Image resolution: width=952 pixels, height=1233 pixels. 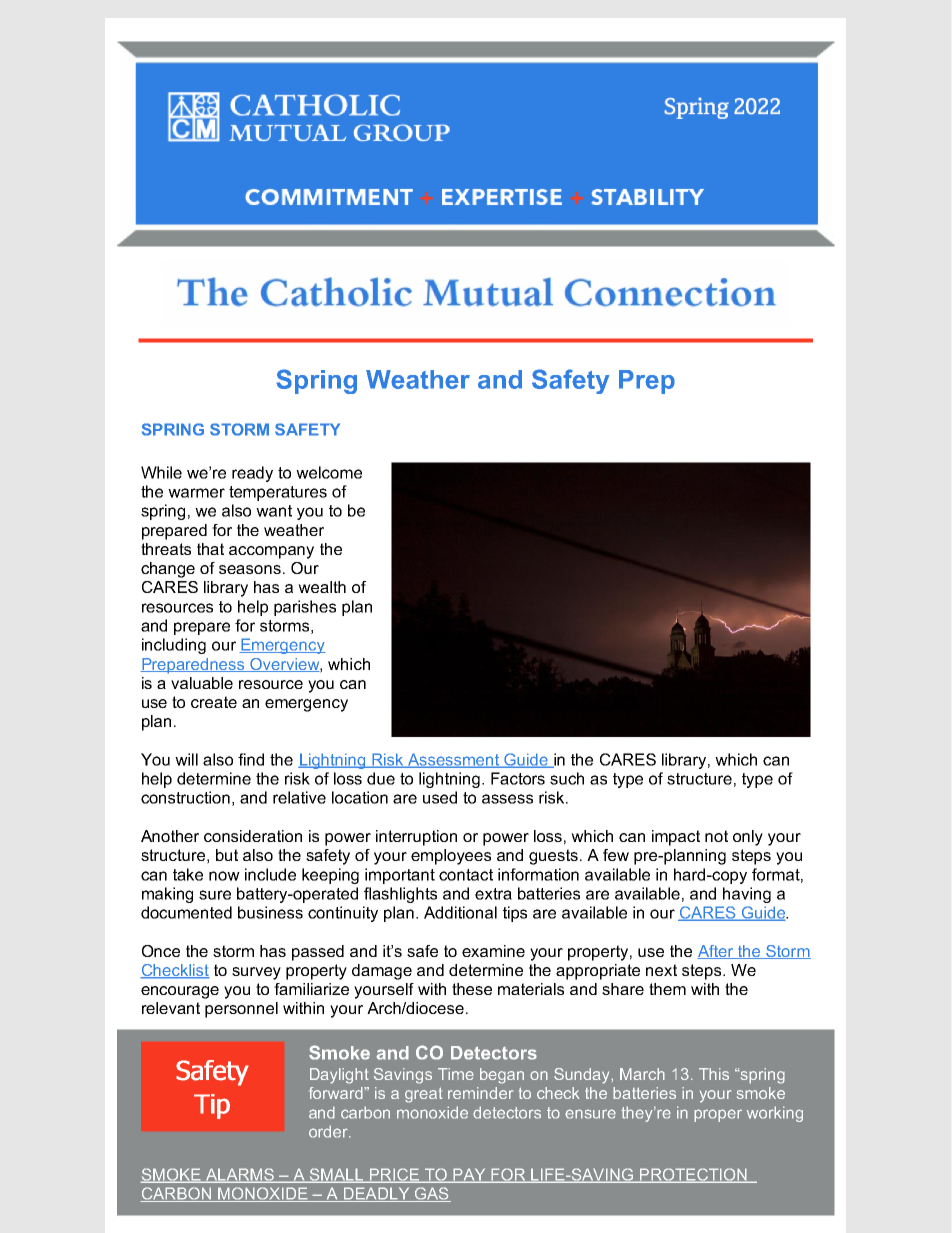 I want to click on warmer, so click(x=196, y=493).
